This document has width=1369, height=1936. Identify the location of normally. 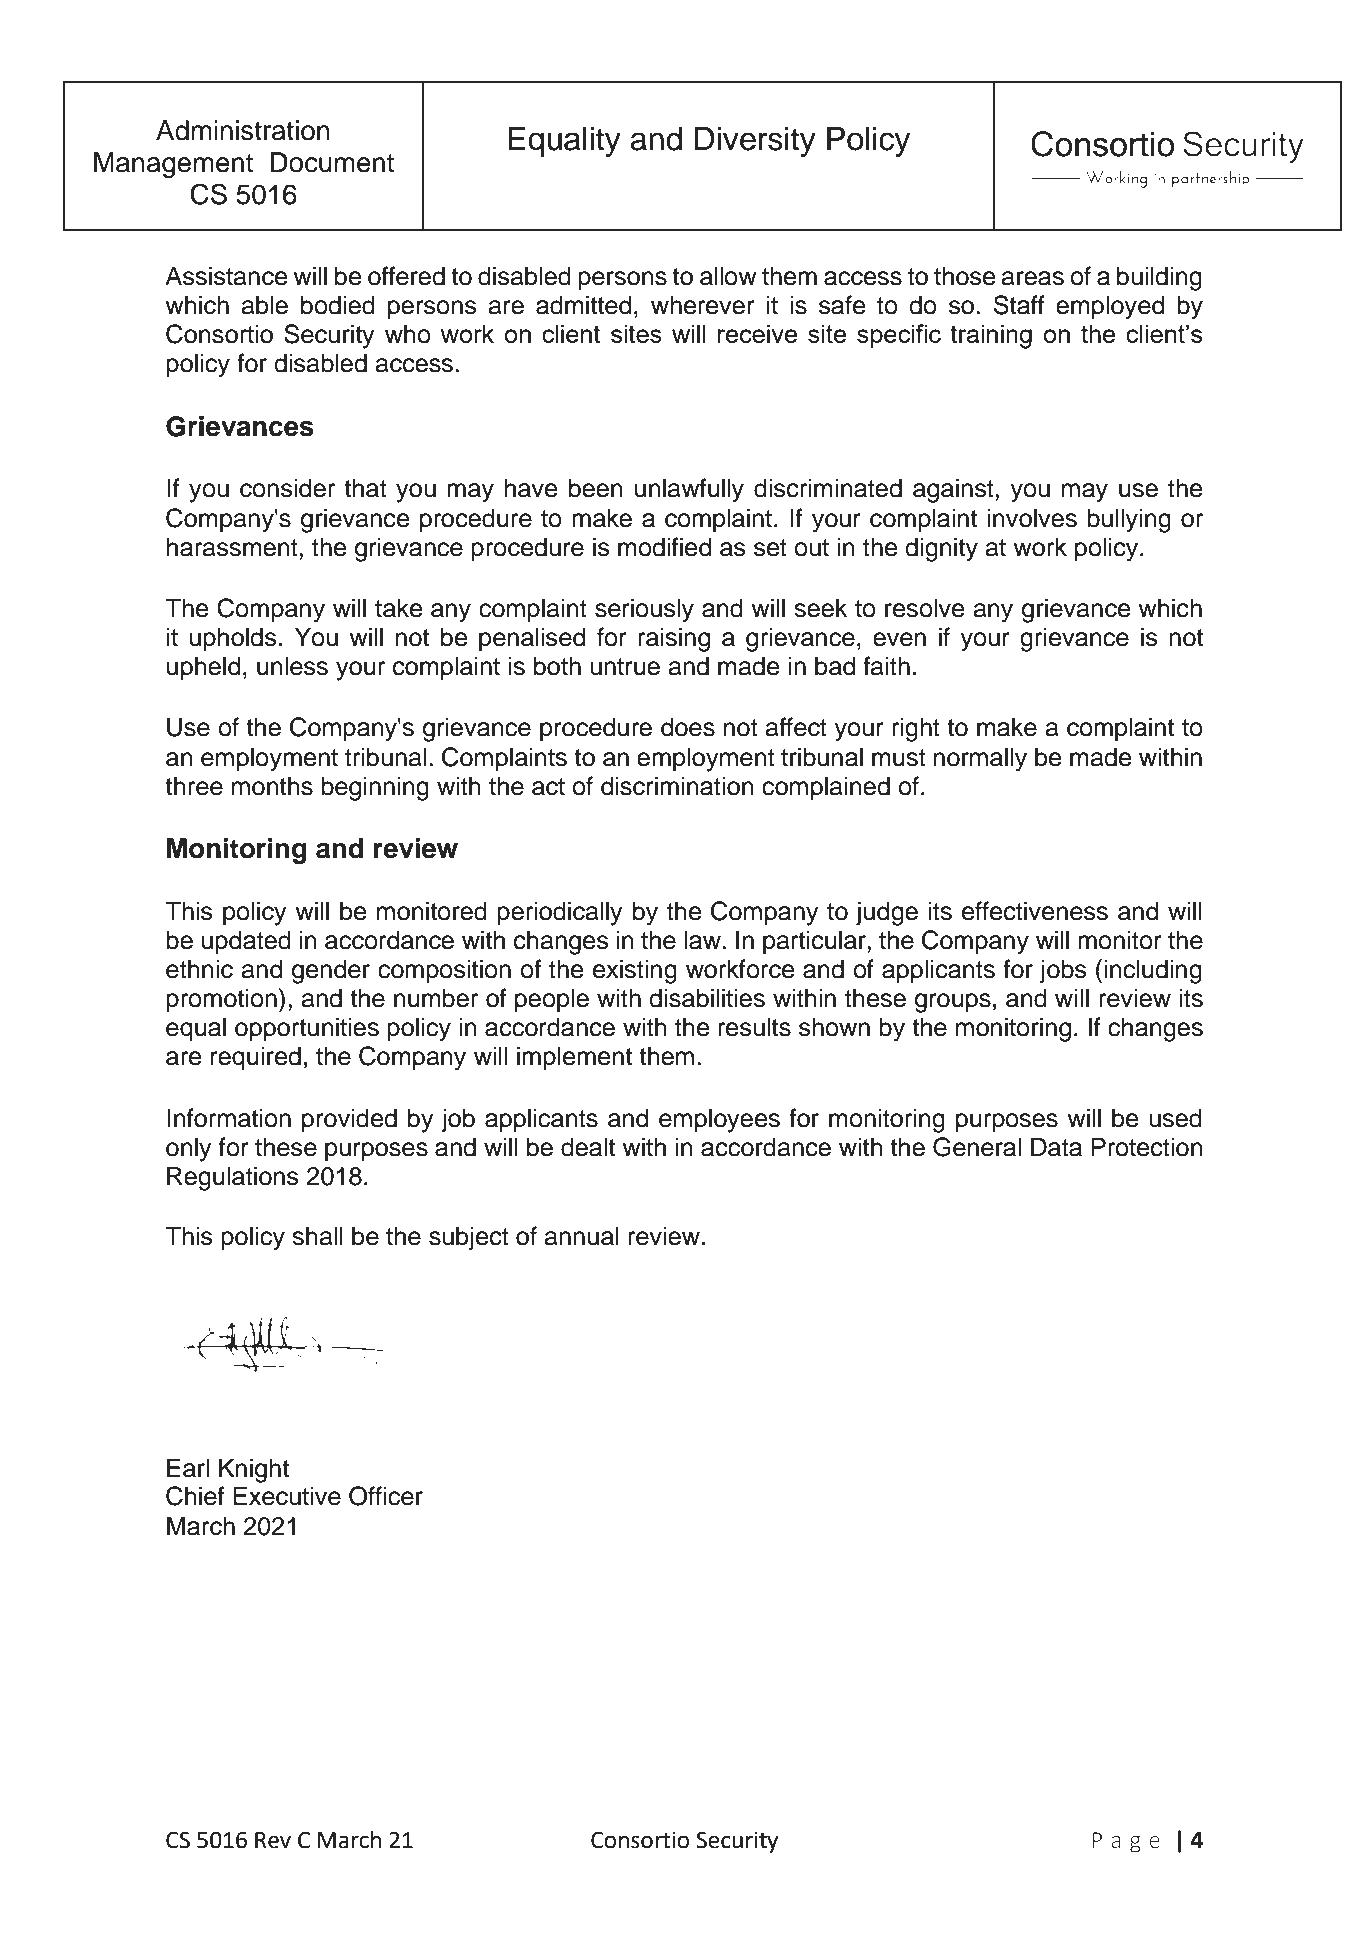
(980, 759).
